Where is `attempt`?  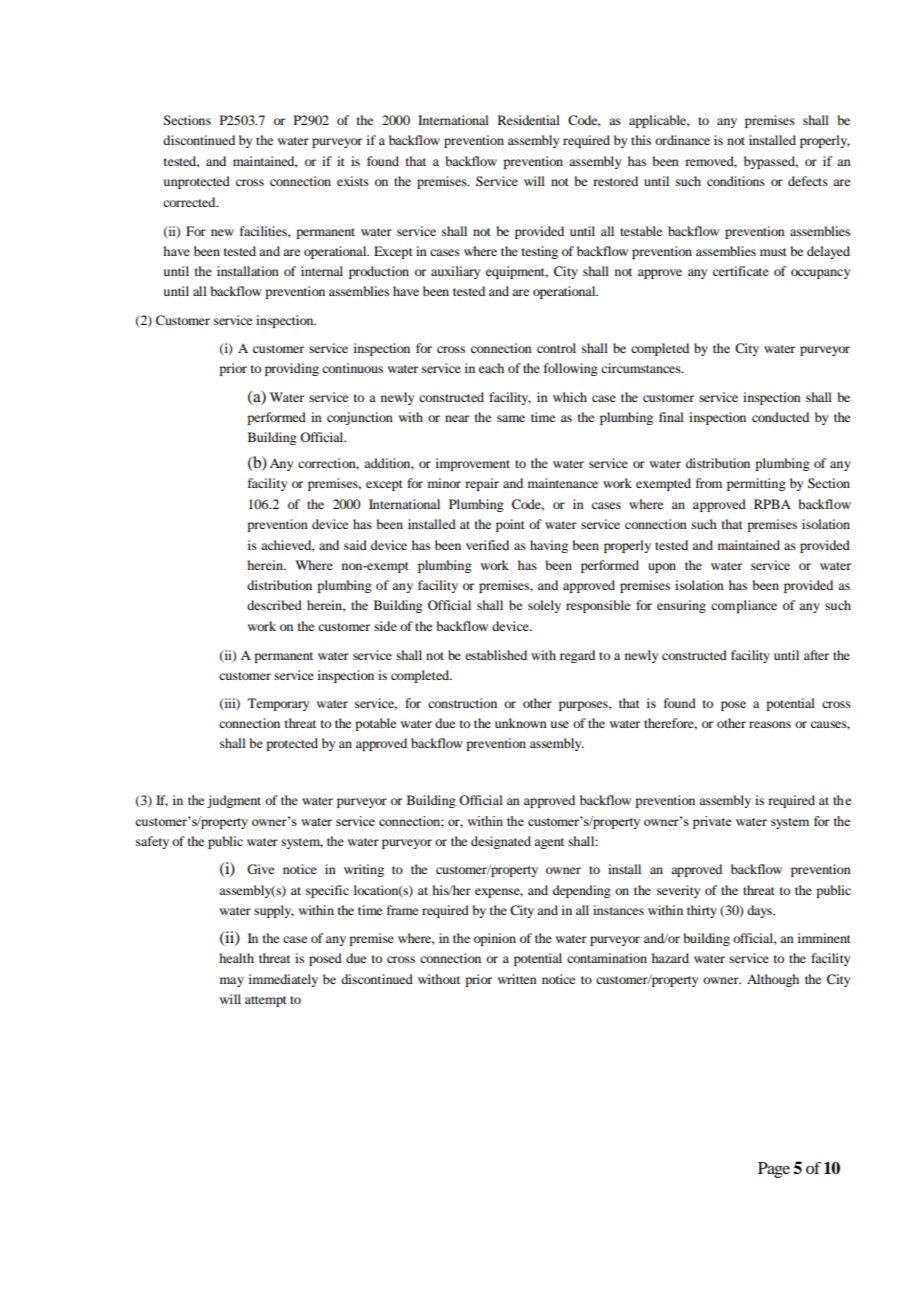
attempt is located at coordinates (266, 1001).
